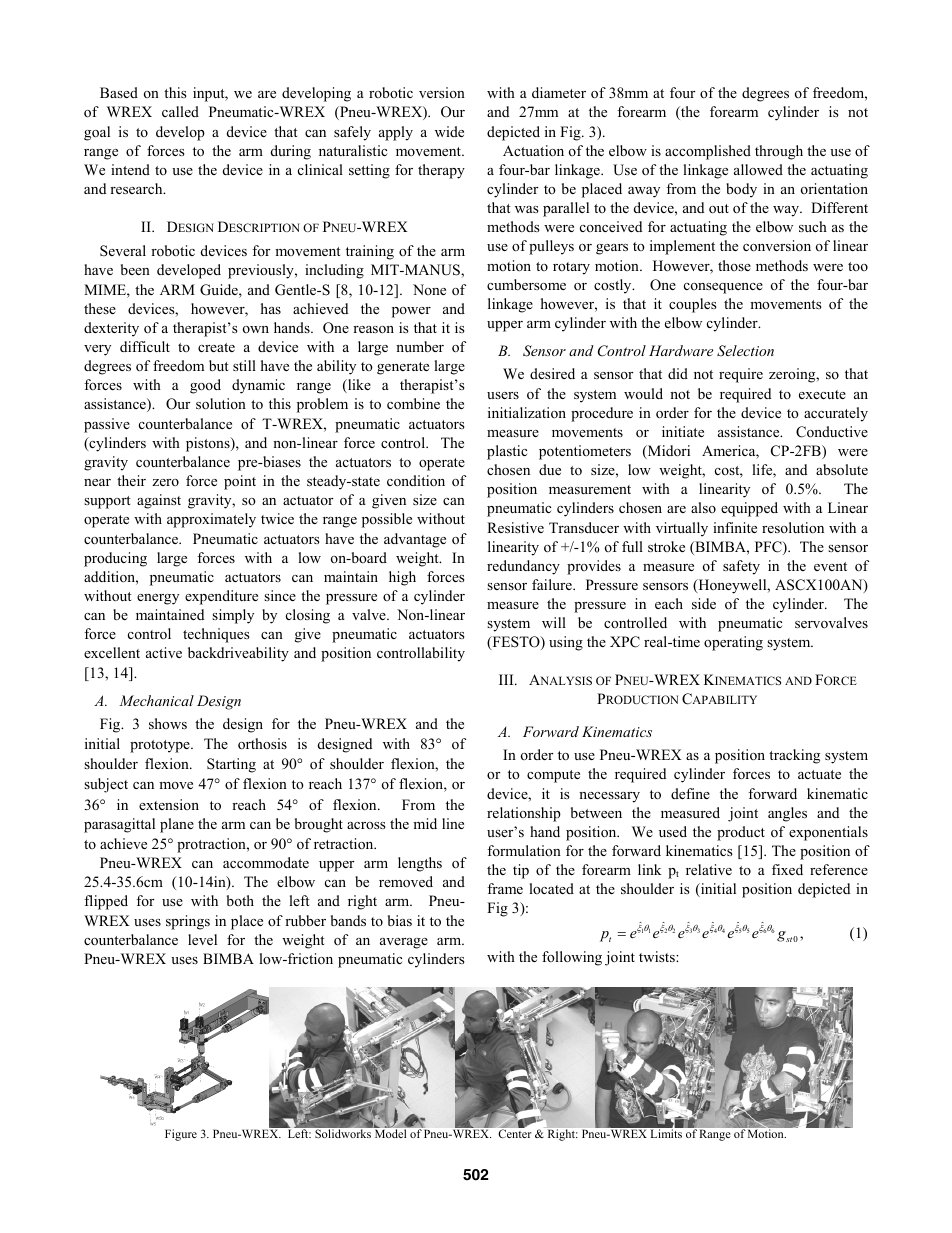 Image resolution: width=952 pixels, height=1233 pixels. I want to click on Conductive, so click(832, 432).
